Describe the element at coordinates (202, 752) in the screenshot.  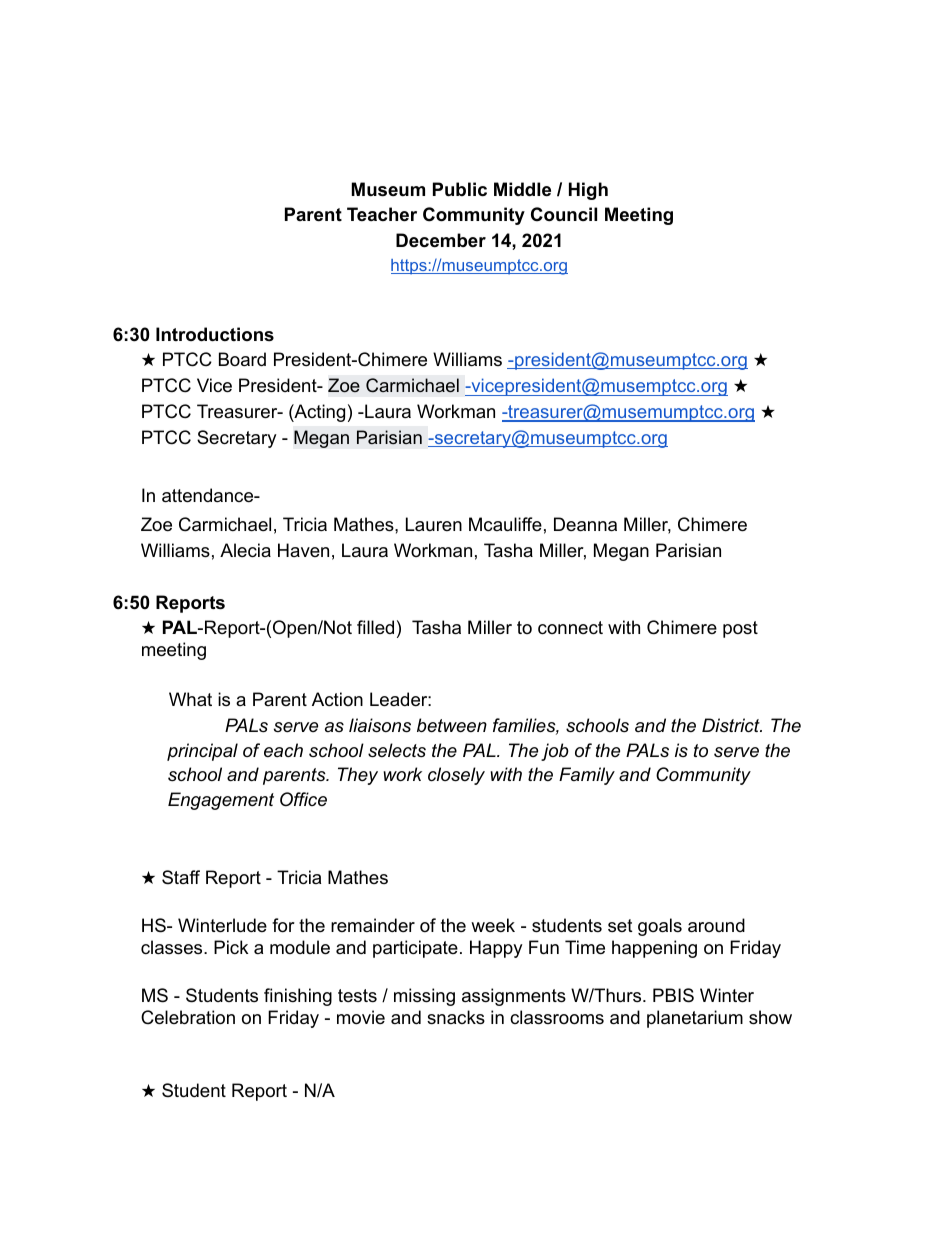
I see `principal` at that location.
